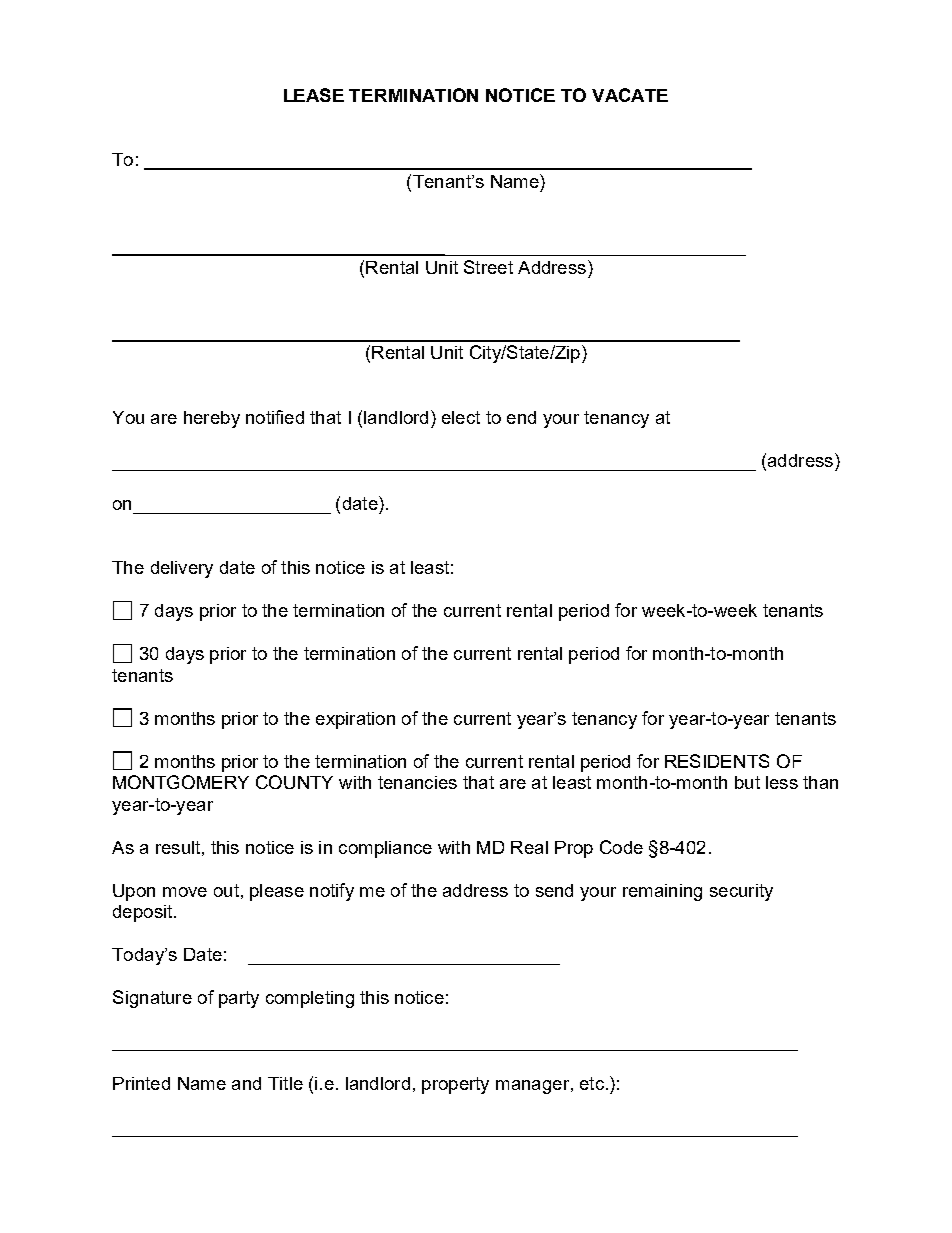 Image resolution: width=952 pixels, height=1233 pixels. I want to click on etc, so click(592, 1083).
